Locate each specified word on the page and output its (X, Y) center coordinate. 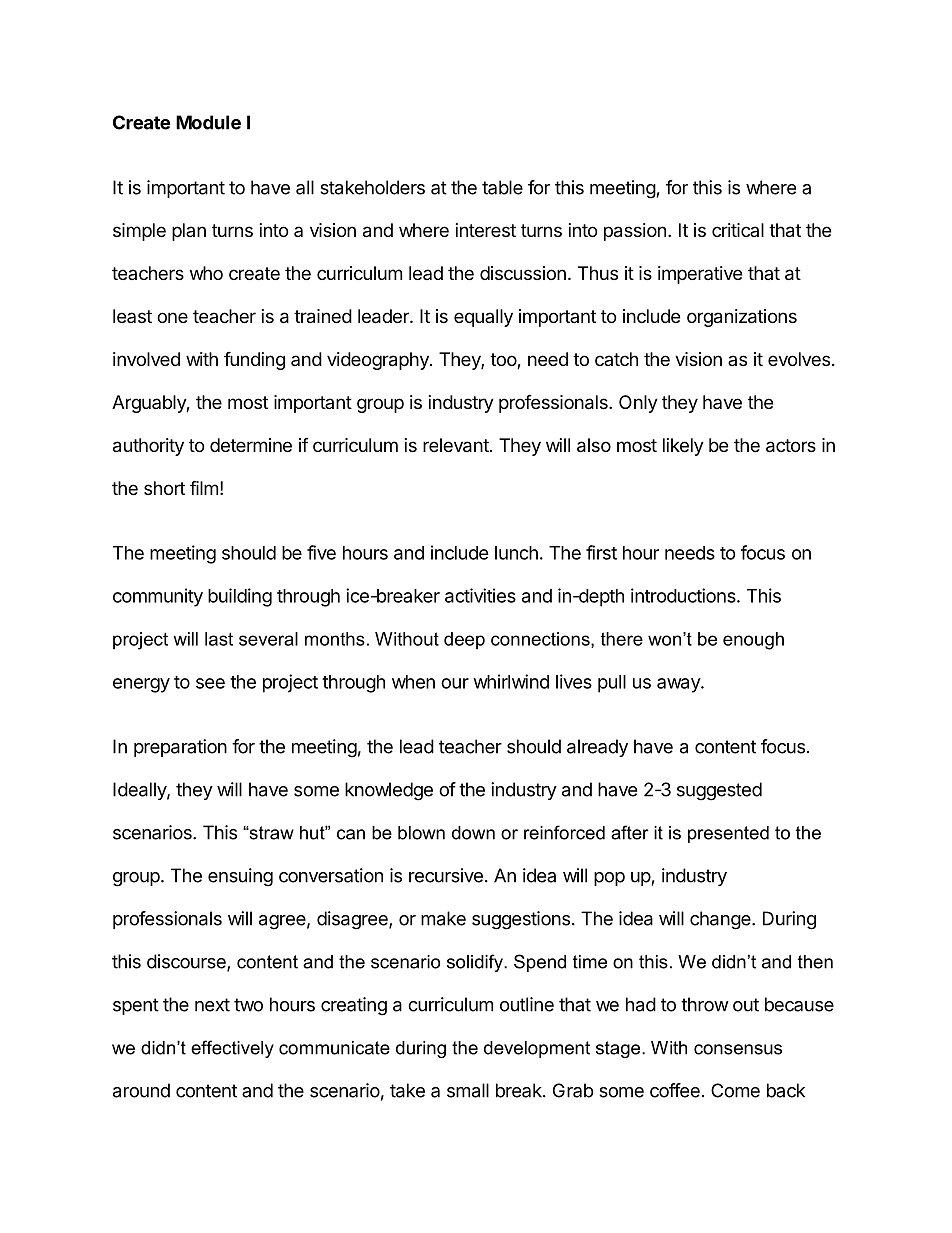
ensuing (240, 877)
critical (738, 230)
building (240, 597)
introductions (684, 595)
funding (254, 360)
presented (728, 834)
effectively (232, 1049)
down (473, 833)
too (504, 361)
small (468, 1090)
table (502, 187)
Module (208, 122)
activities (480, 595)
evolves (799, 359)
